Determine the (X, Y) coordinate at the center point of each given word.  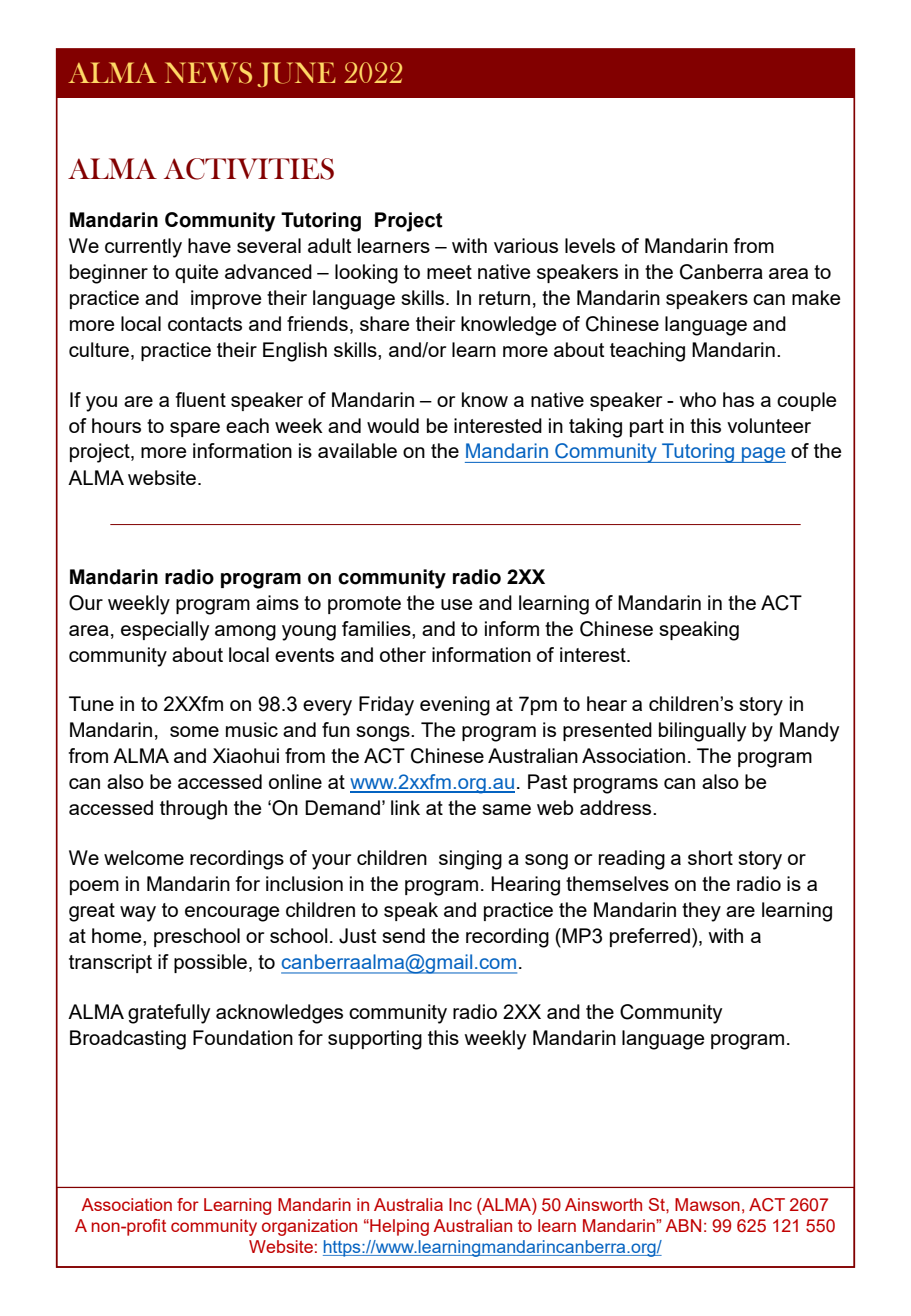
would (393, 425)
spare (195, 429)
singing (470, 860)
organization (309, 1227)
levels (590, 245)
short (710, 857)
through (193, 810)
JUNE (296, 74)
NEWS (208, 73)
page (763, 455)
